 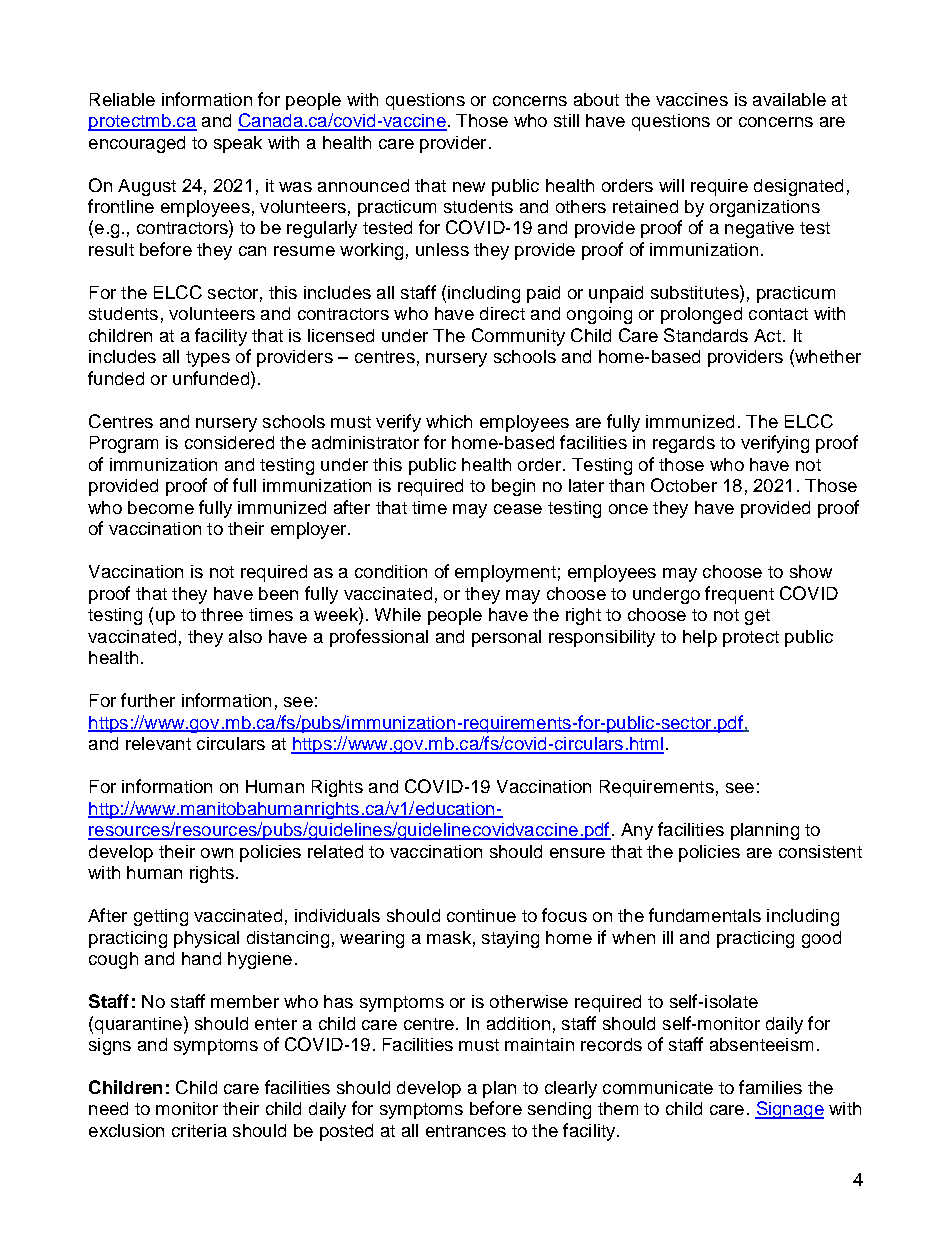 What do you see at coordinates (466, 1131) in the page?
I see `entrances` at bounding box center [466, 1131].
